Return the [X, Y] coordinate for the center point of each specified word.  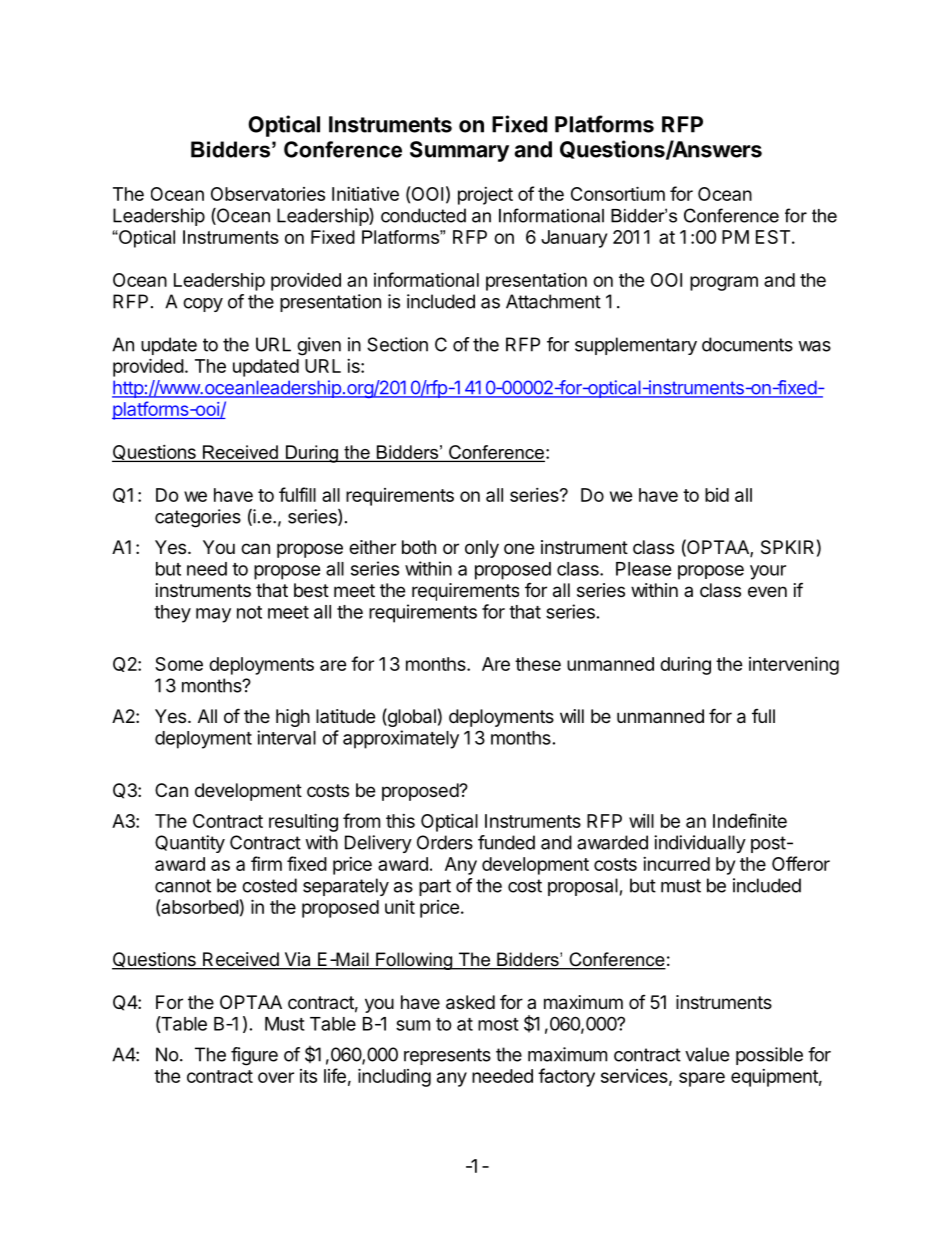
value [707, 1054]
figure [254, 1056]
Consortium [618, 193]
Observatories [268, 194]
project [485, 196]
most [498, 1024]
